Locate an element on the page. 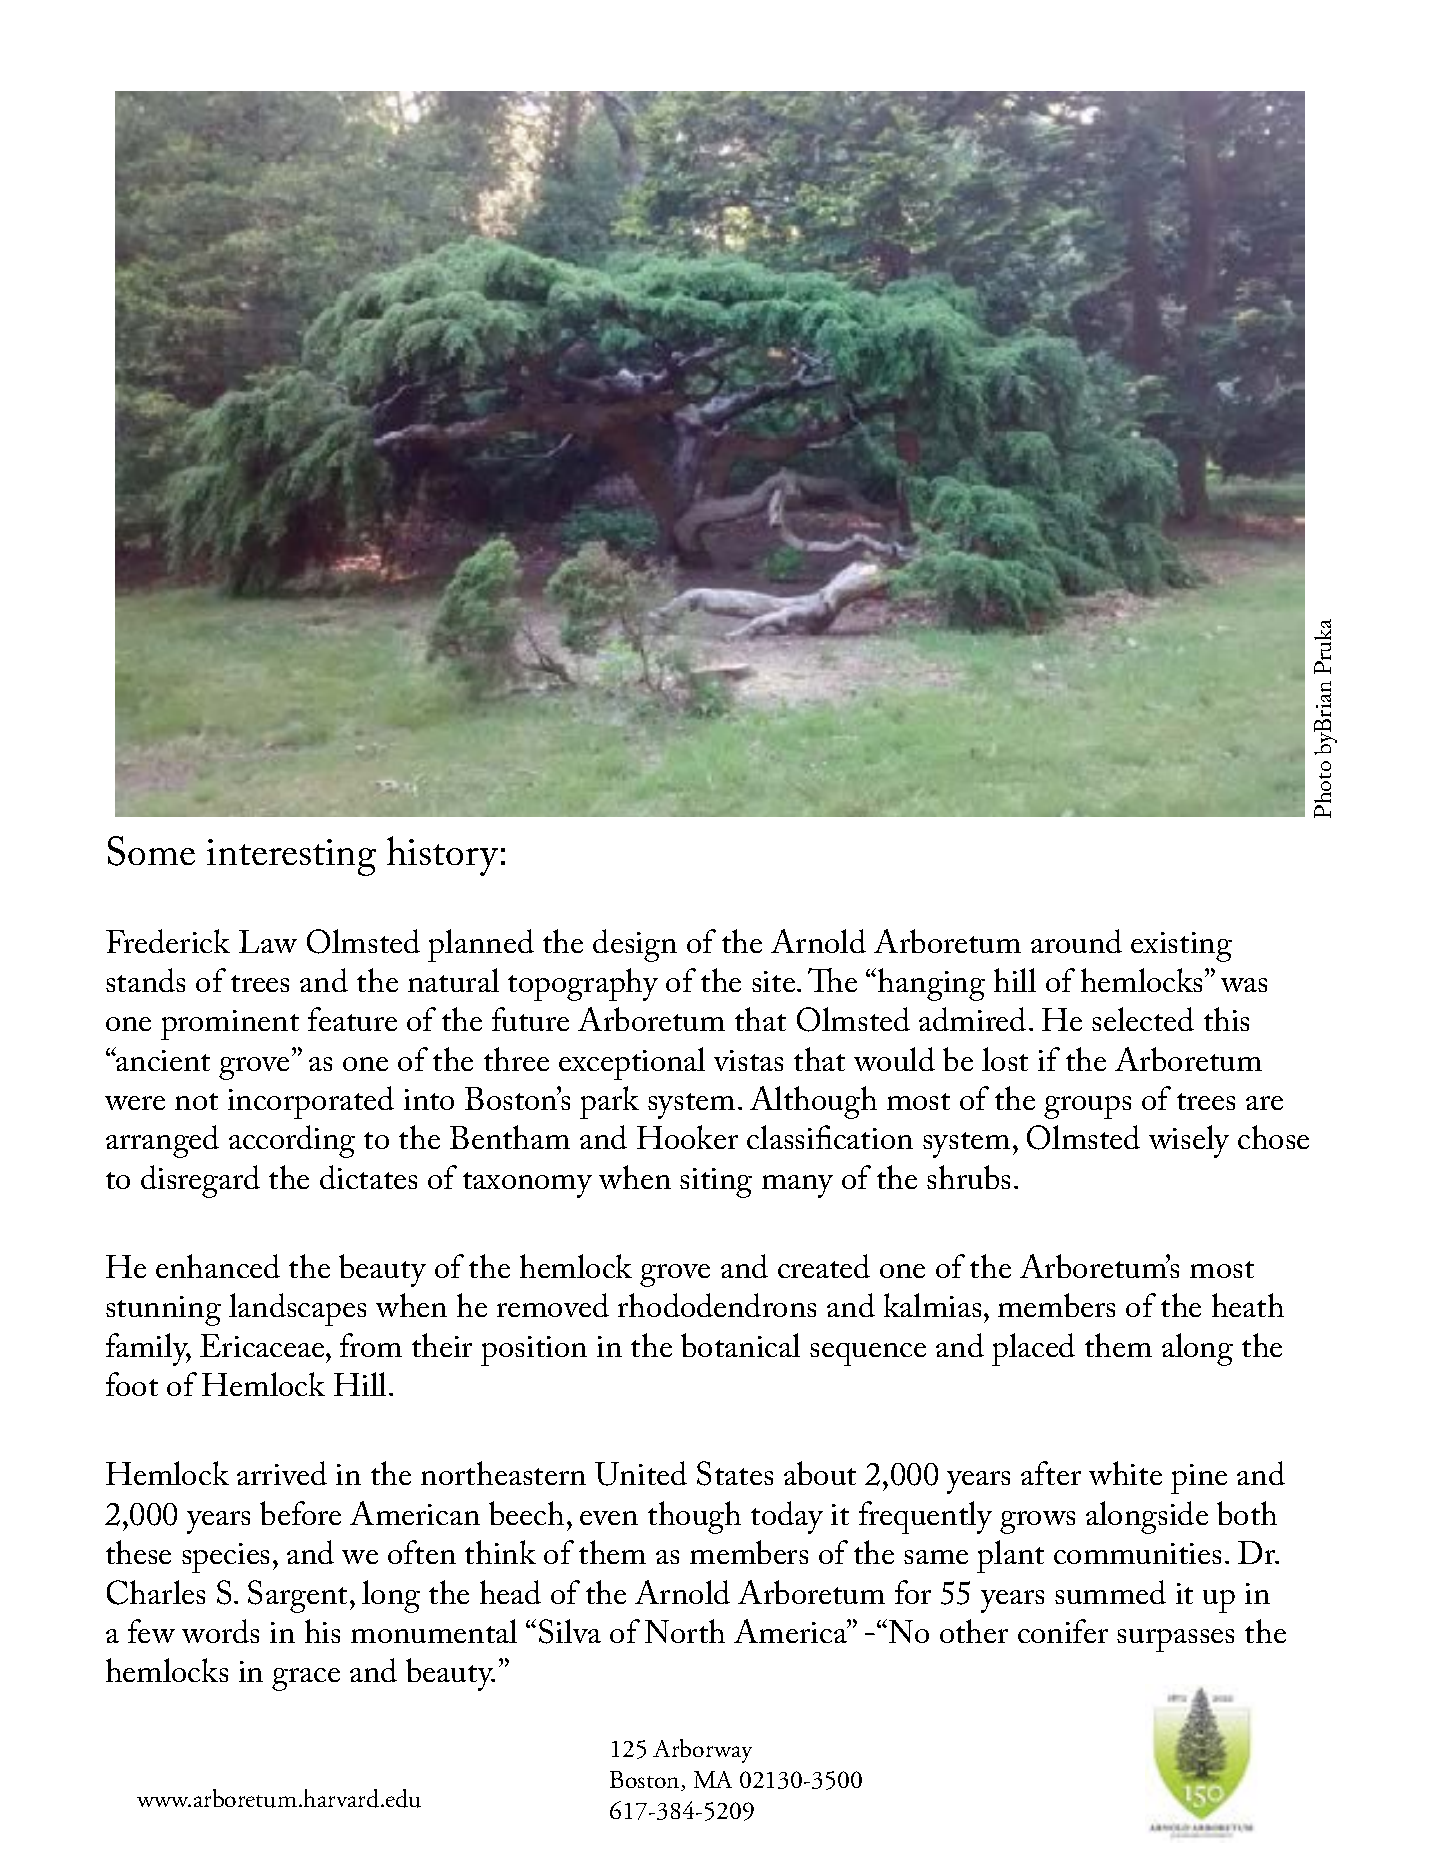  siting is located at coordinates (716, 1183).
